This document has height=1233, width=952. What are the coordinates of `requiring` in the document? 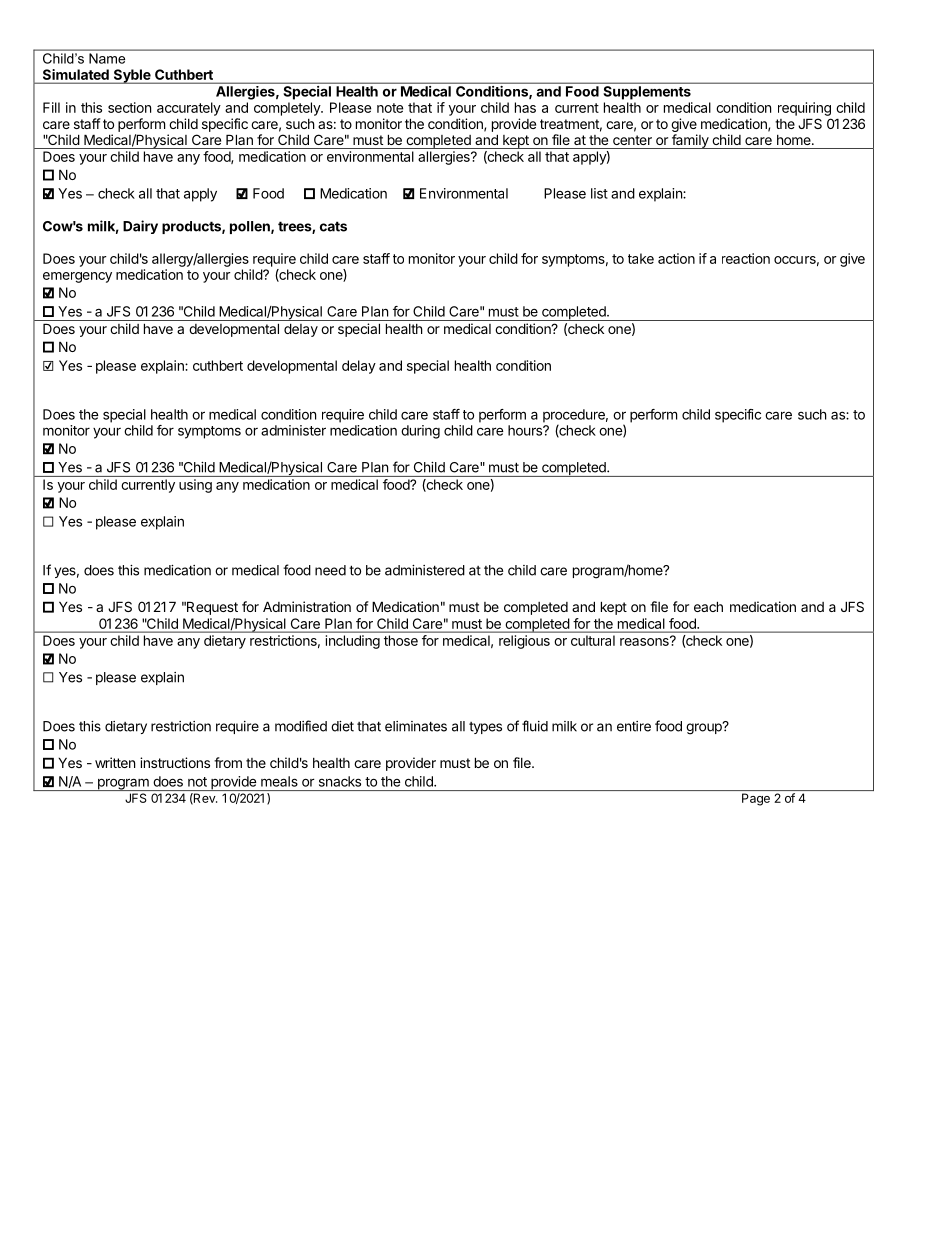 It's located at (804, 109).
